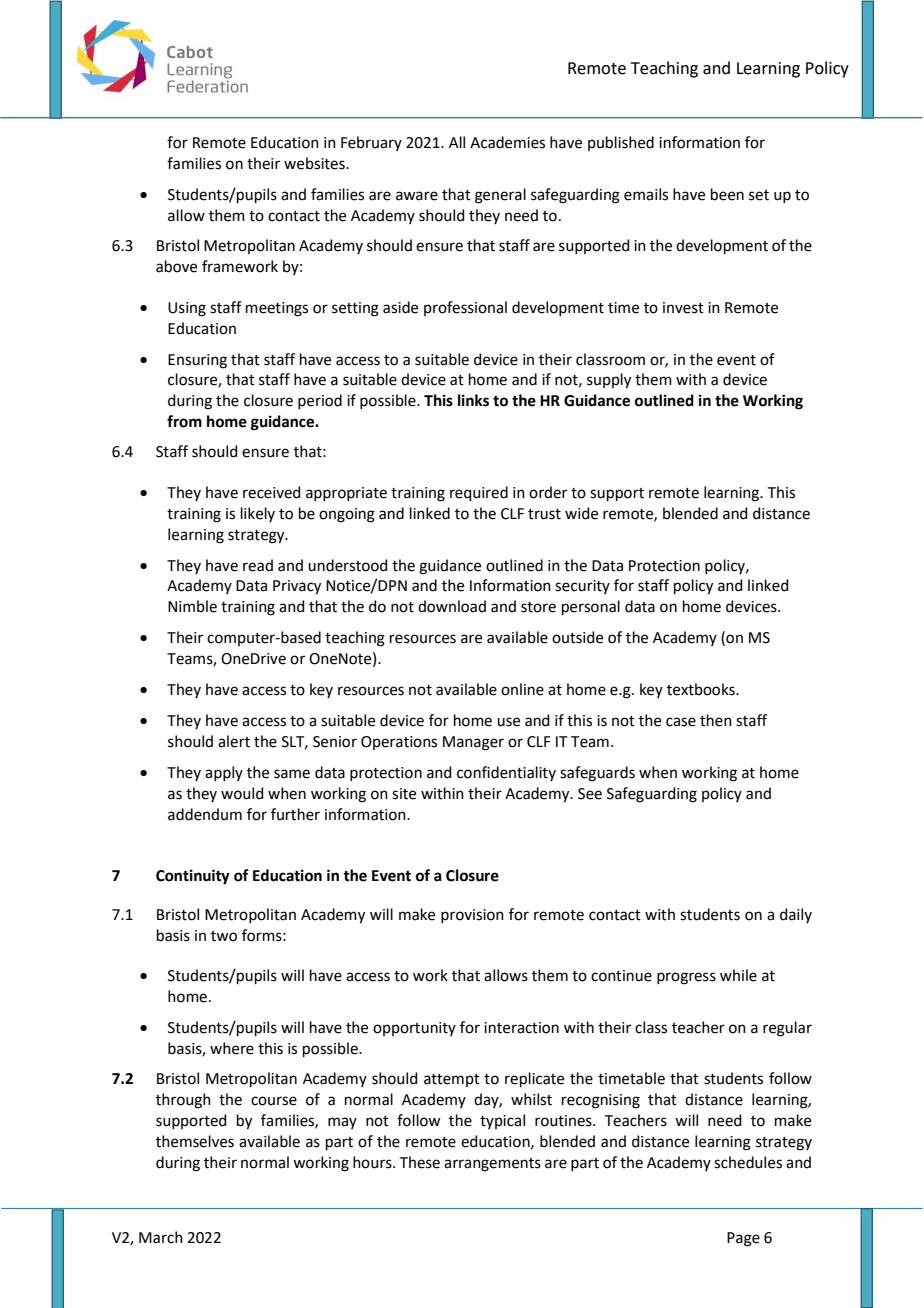  I want to click on online, so click(522, 689).
